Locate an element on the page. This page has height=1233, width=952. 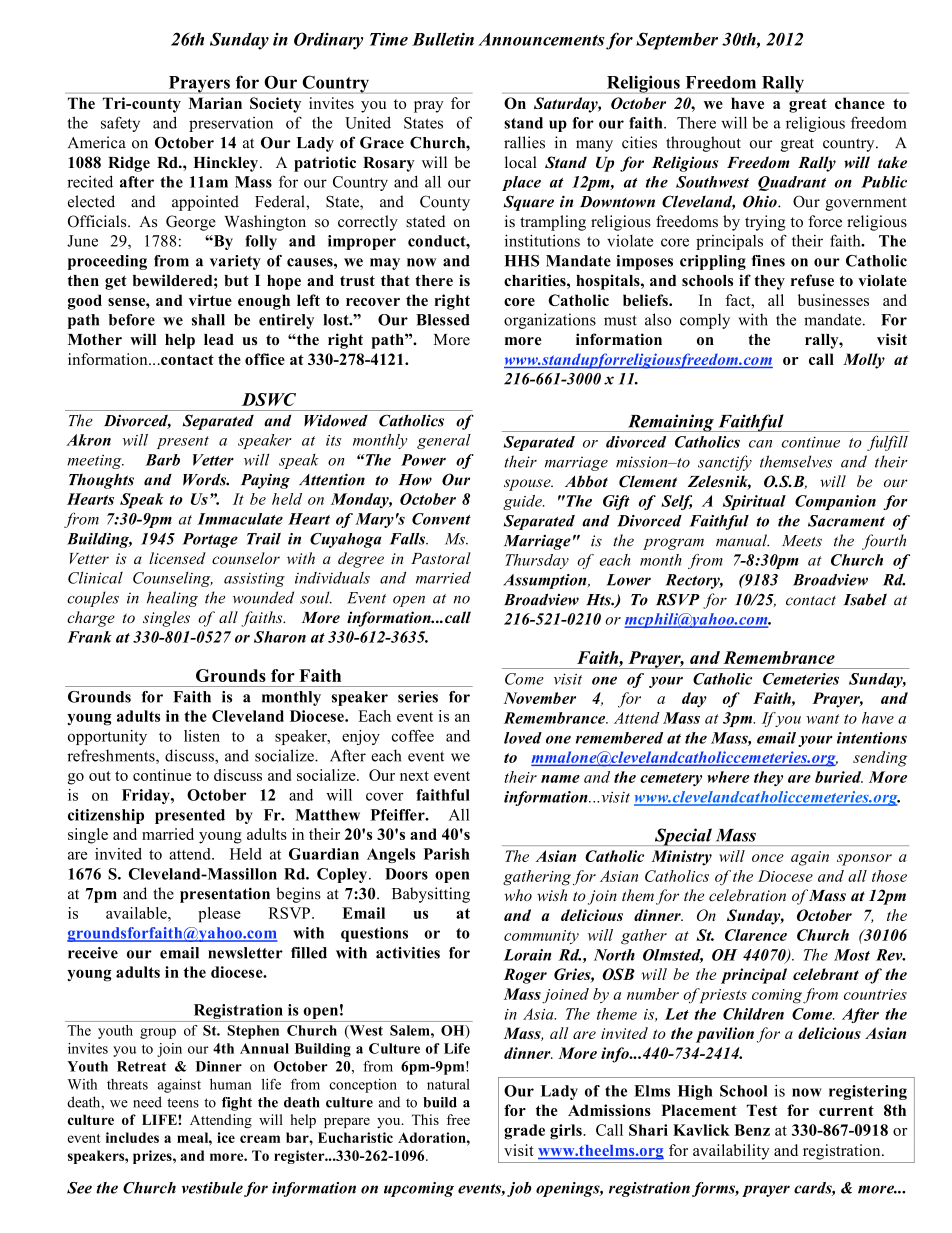
available is located at coordinates (137, 913).
